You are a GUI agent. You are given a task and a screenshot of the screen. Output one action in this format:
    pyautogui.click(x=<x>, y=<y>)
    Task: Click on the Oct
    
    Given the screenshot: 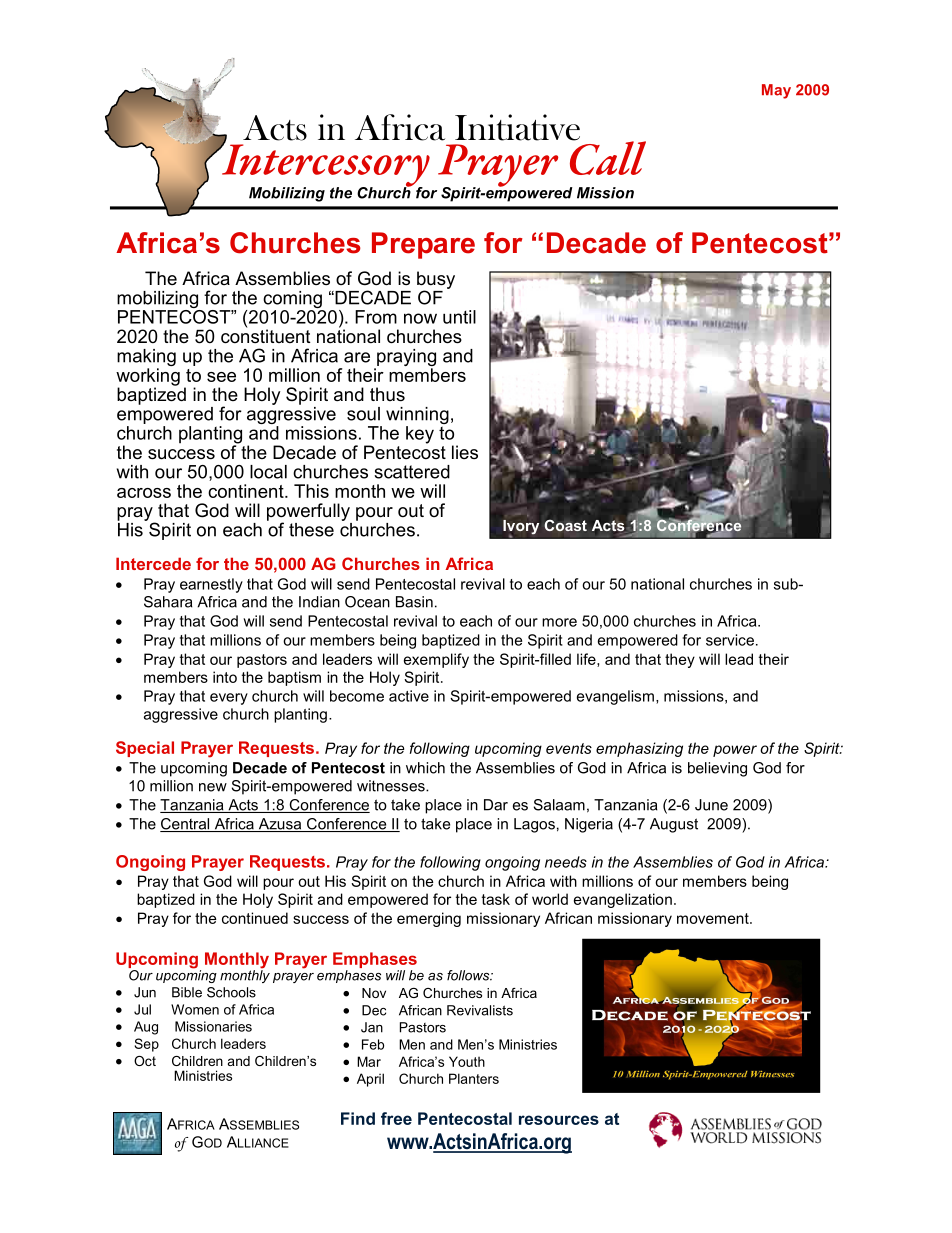 What is the action you would take?
    pyautogui.click(x=145, y=1061)
